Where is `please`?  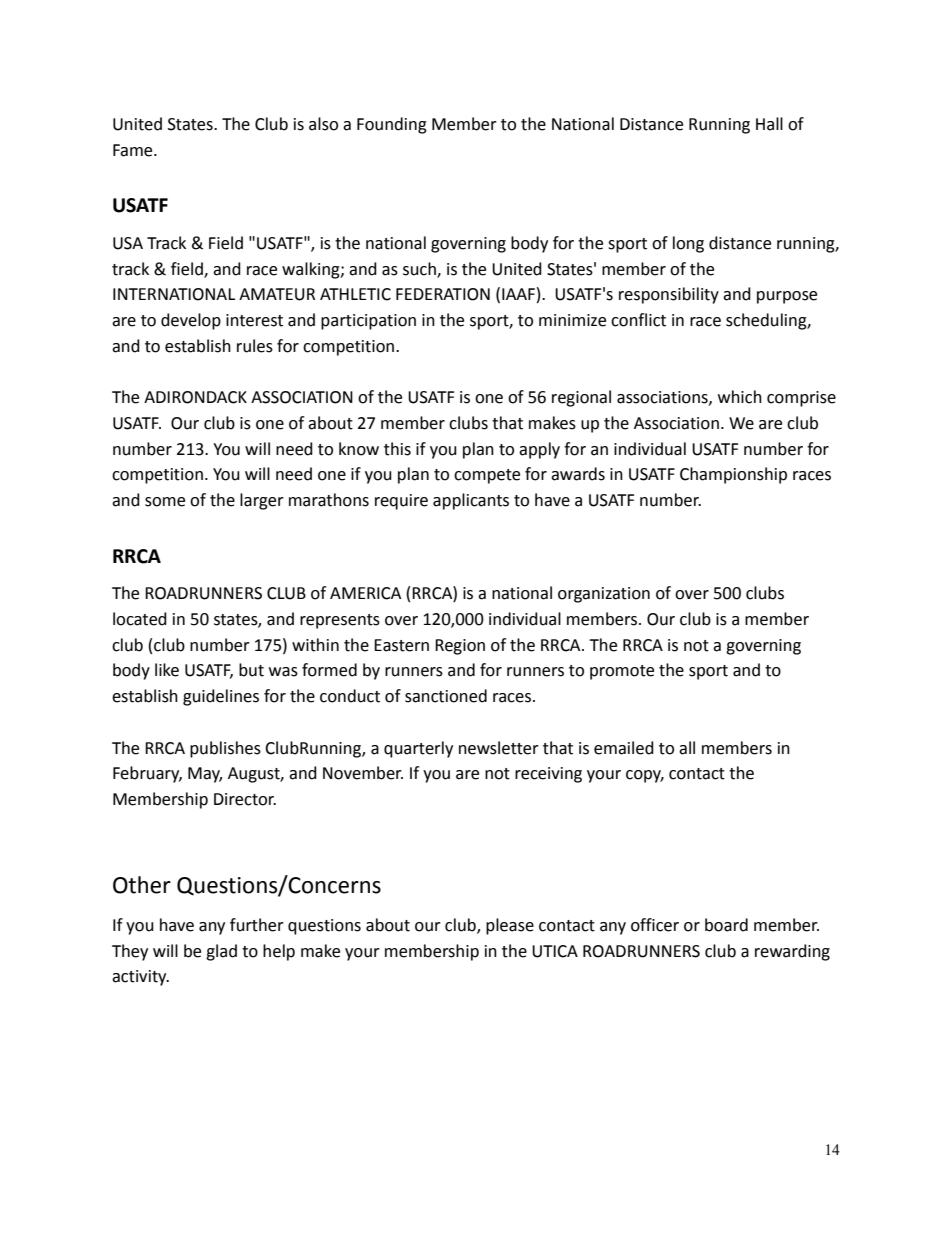
please is located at coordinates (510, 926).
